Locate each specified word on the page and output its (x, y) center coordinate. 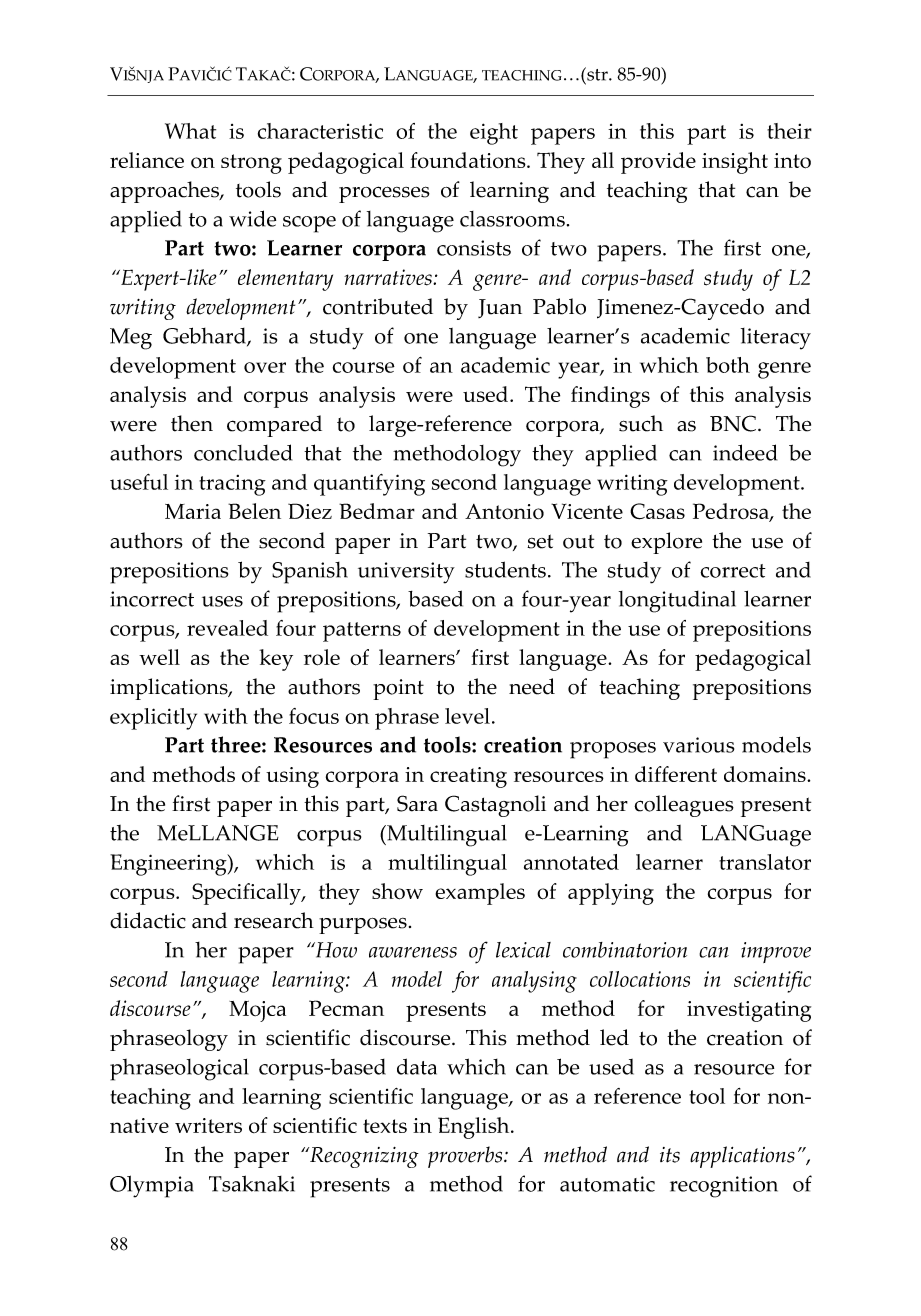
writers (208, 1125)
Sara (417, 803)
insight (735, 163)
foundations (469, 160)
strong (251, 164)
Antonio (504, 512)
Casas (657, 511)
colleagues (684, 806)
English (475, 1128)
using (292, 777)
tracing (232, 485)
